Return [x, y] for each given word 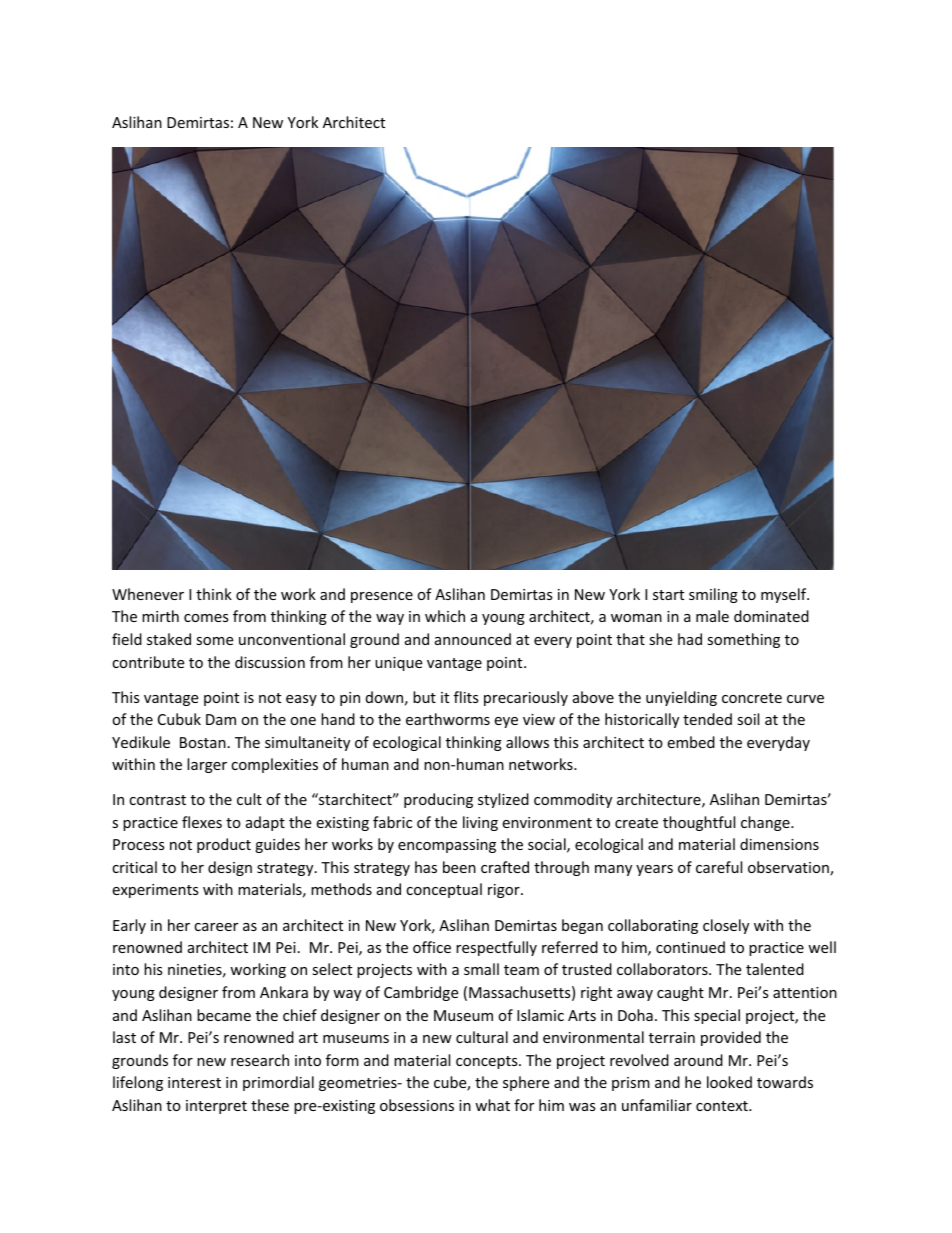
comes [206, 618]
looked [729, 1082]
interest [194, 1082]
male [712, 616]
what [492, 1105]
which [445, 616]
